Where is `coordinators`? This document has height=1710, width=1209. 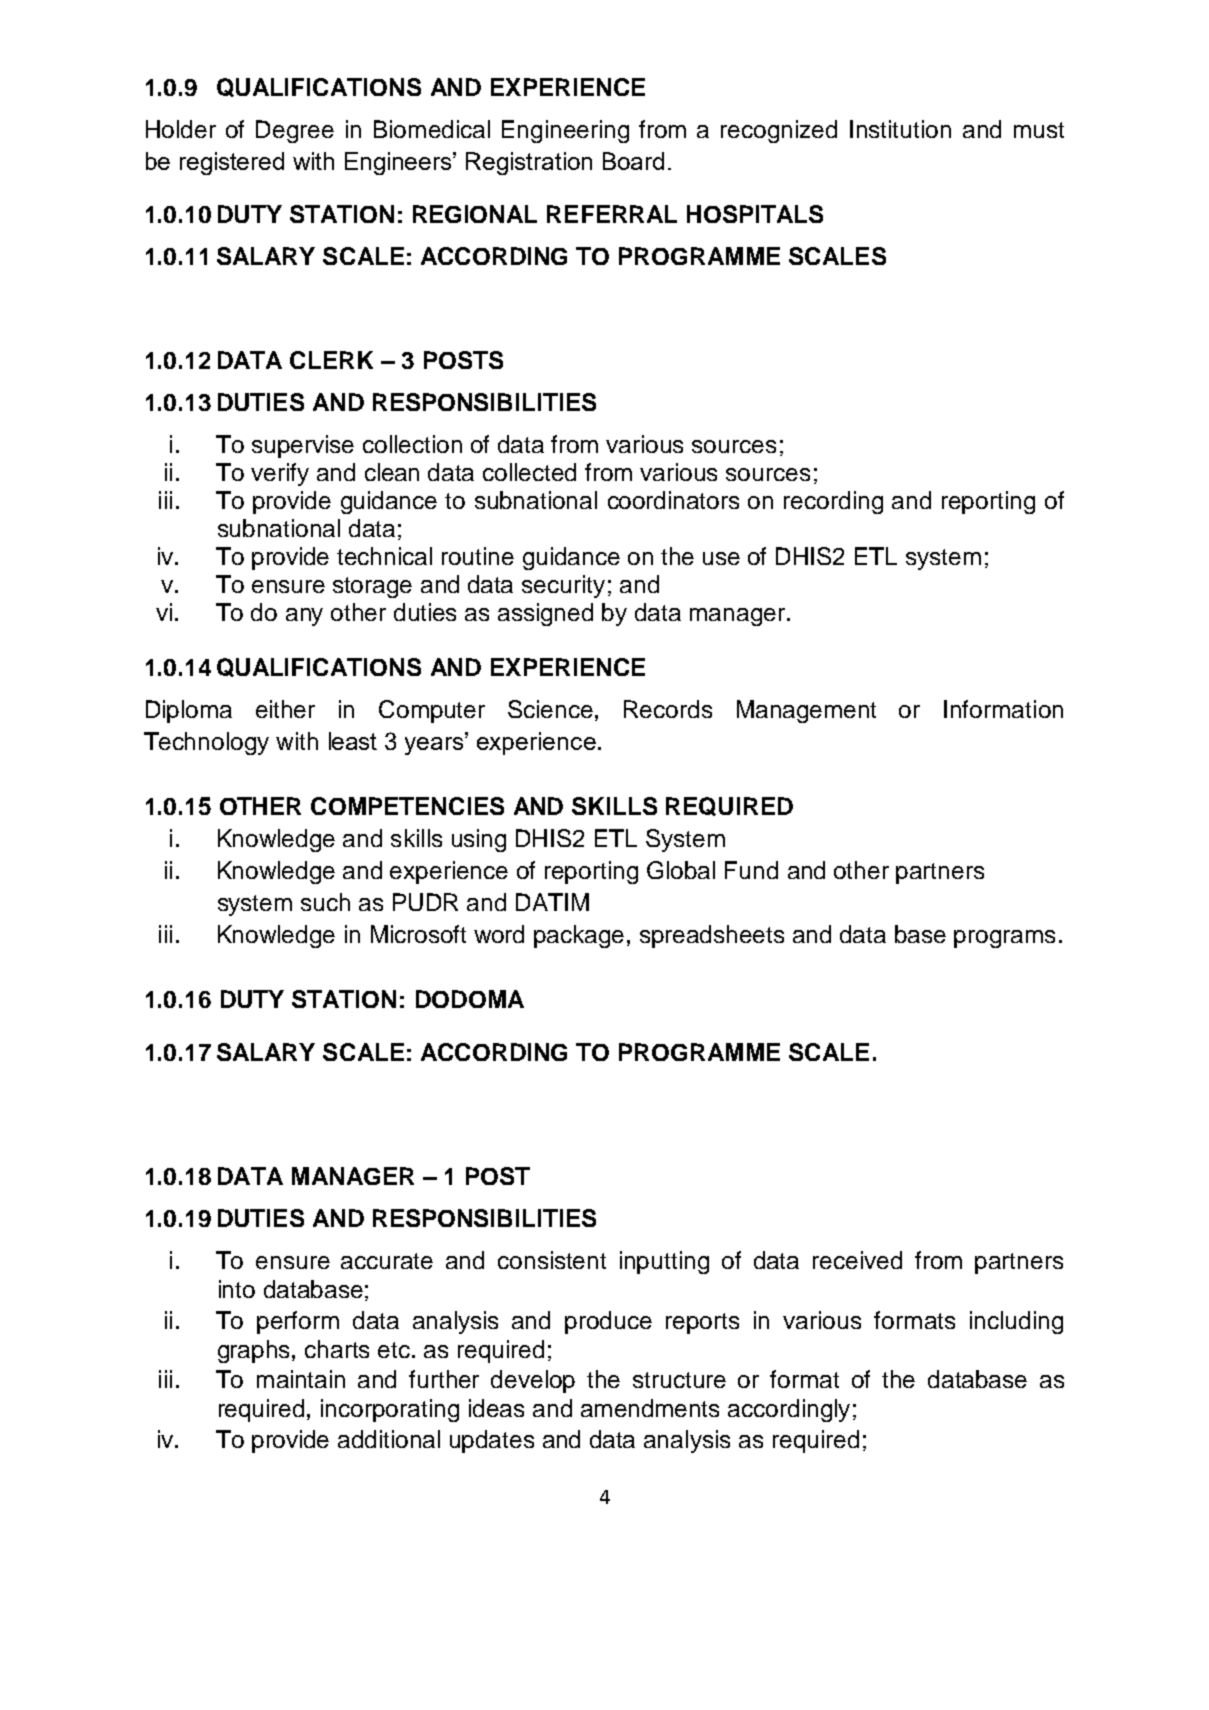 coordinators is located at coordinates (673, 500).
